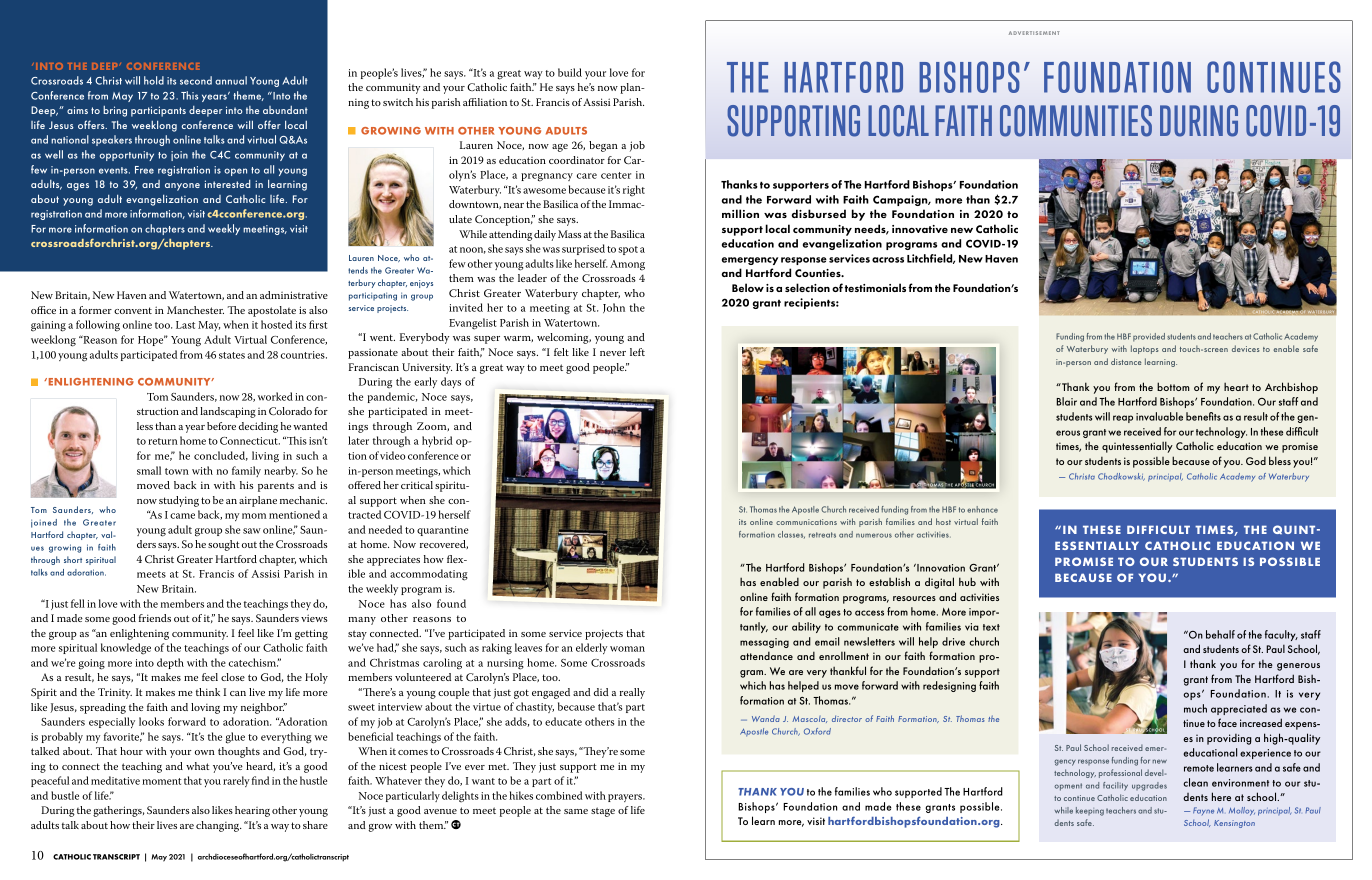 The image size is (1372, 880). What do you see at coordinates (185, 325) in the screenshot?
I see `Last` at bounding box center [185, 325].
